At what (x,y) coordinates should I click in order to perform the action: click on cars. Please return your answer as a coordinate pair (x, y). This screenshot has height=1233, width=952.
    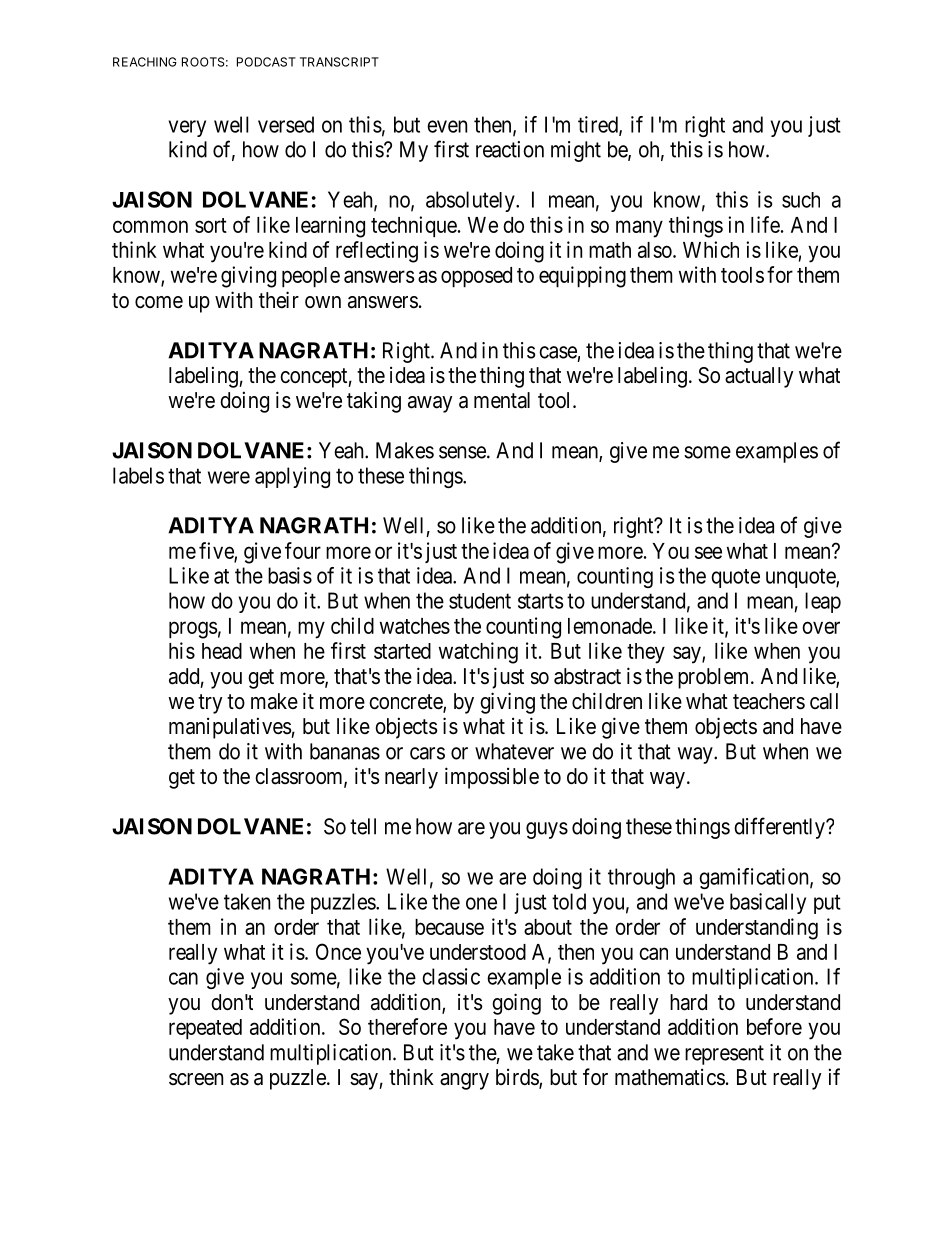
    Looking at the image, I should click on (427, 753).
